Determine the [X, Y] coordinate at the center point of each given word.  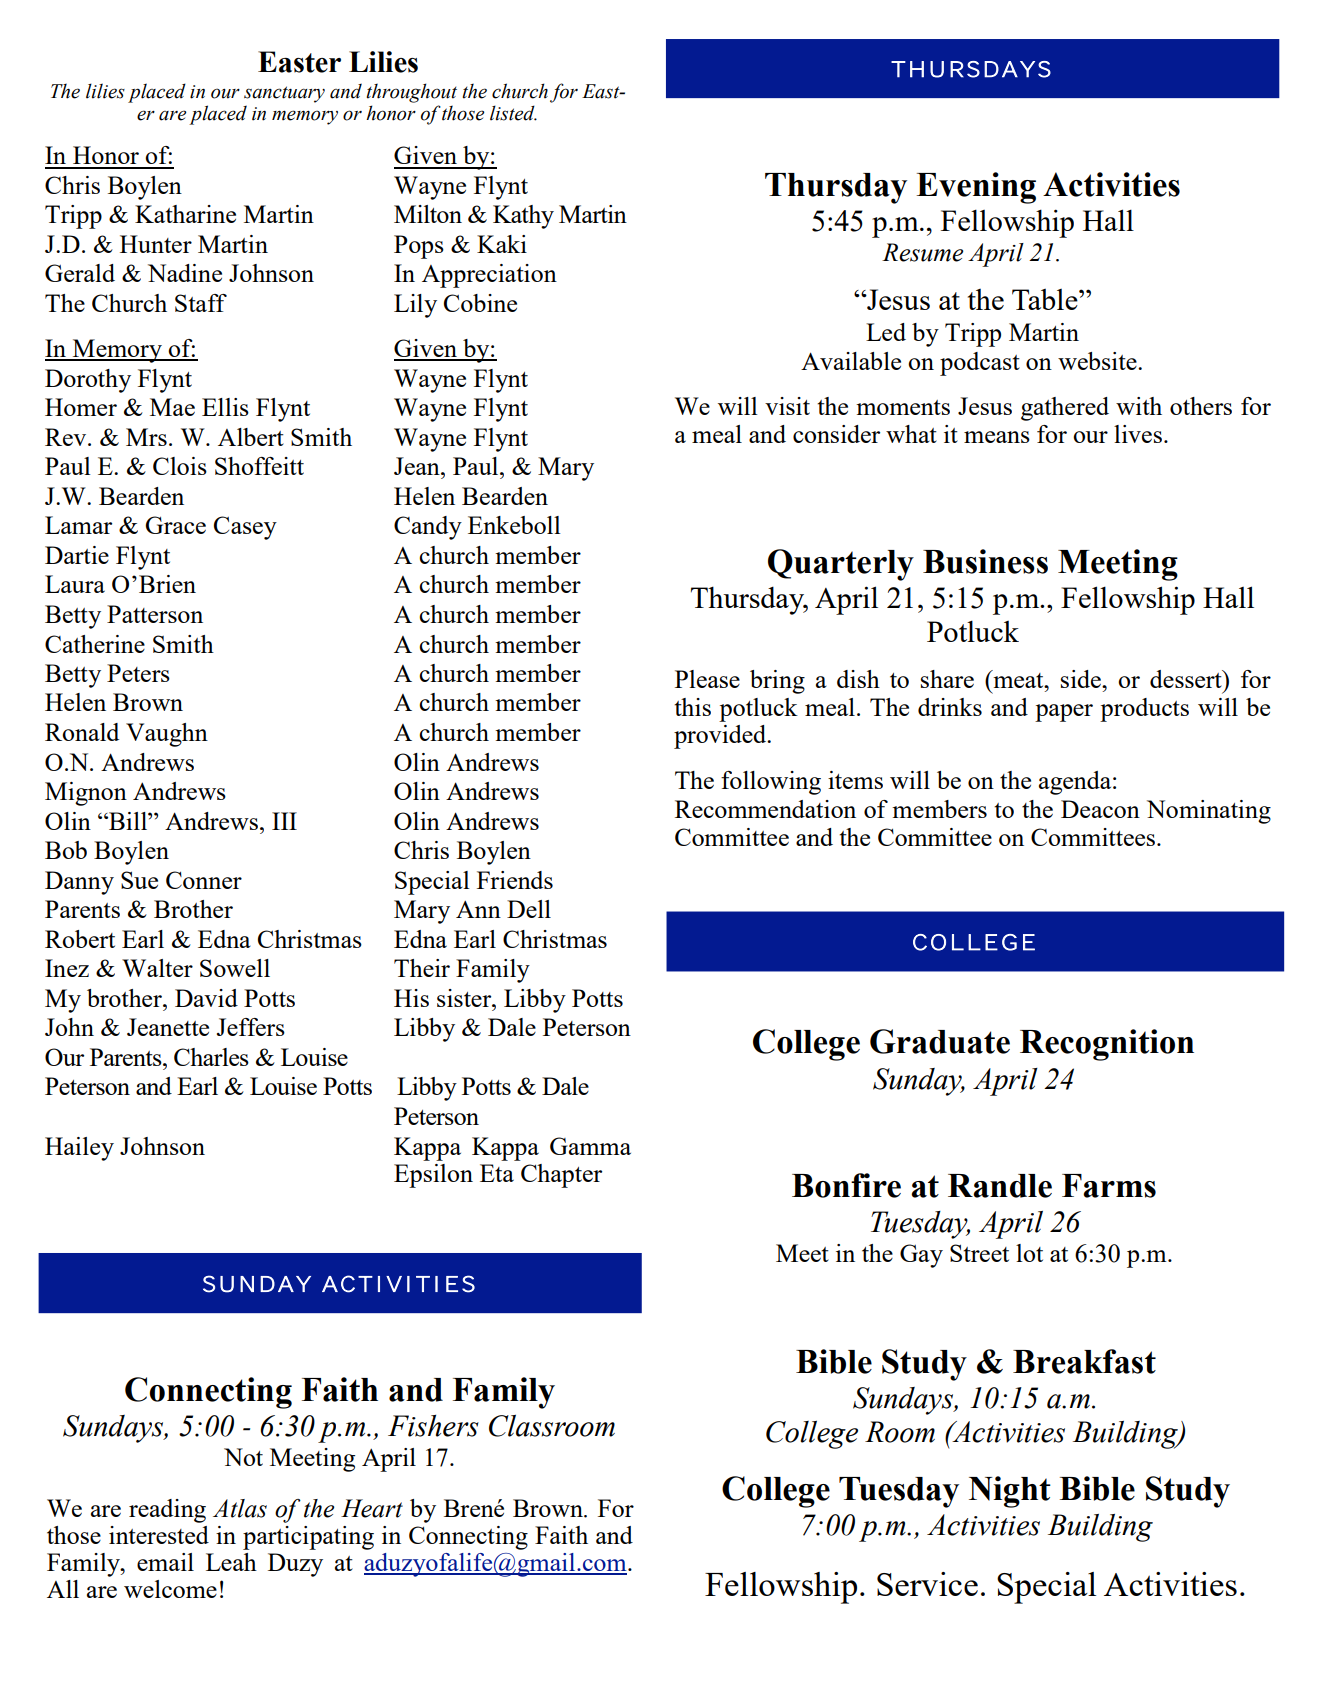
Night [1010, 1492]
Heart [372, 1508]
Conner [204, 880]
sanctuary [284, 94]
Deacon [1100, 809]
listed [513, 113]
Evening [976, 188]
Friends [515, 880]
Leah [231, 1562]
